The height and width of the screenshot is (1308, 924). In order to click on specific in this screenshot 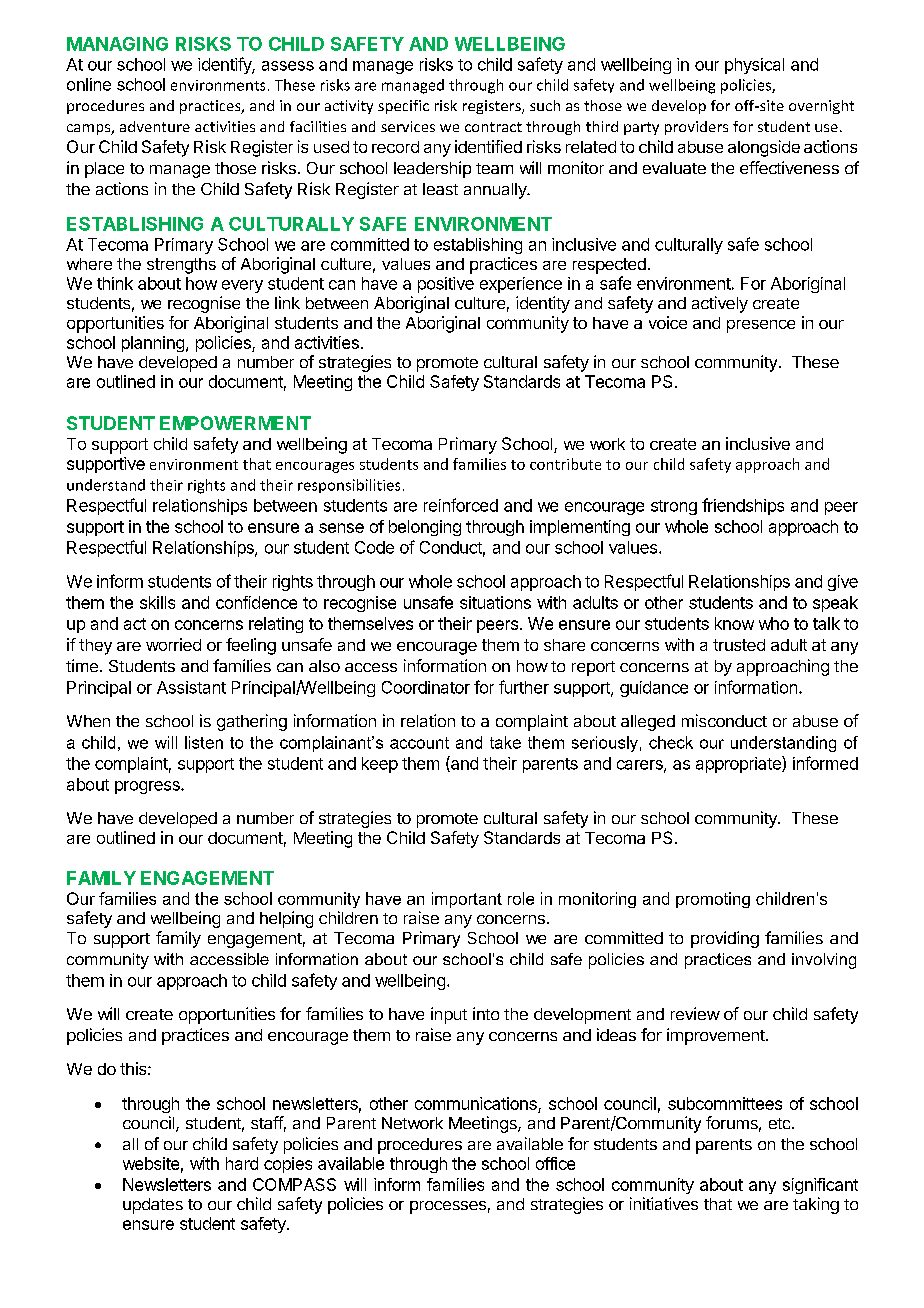, I will do `click(403, 107)`.
